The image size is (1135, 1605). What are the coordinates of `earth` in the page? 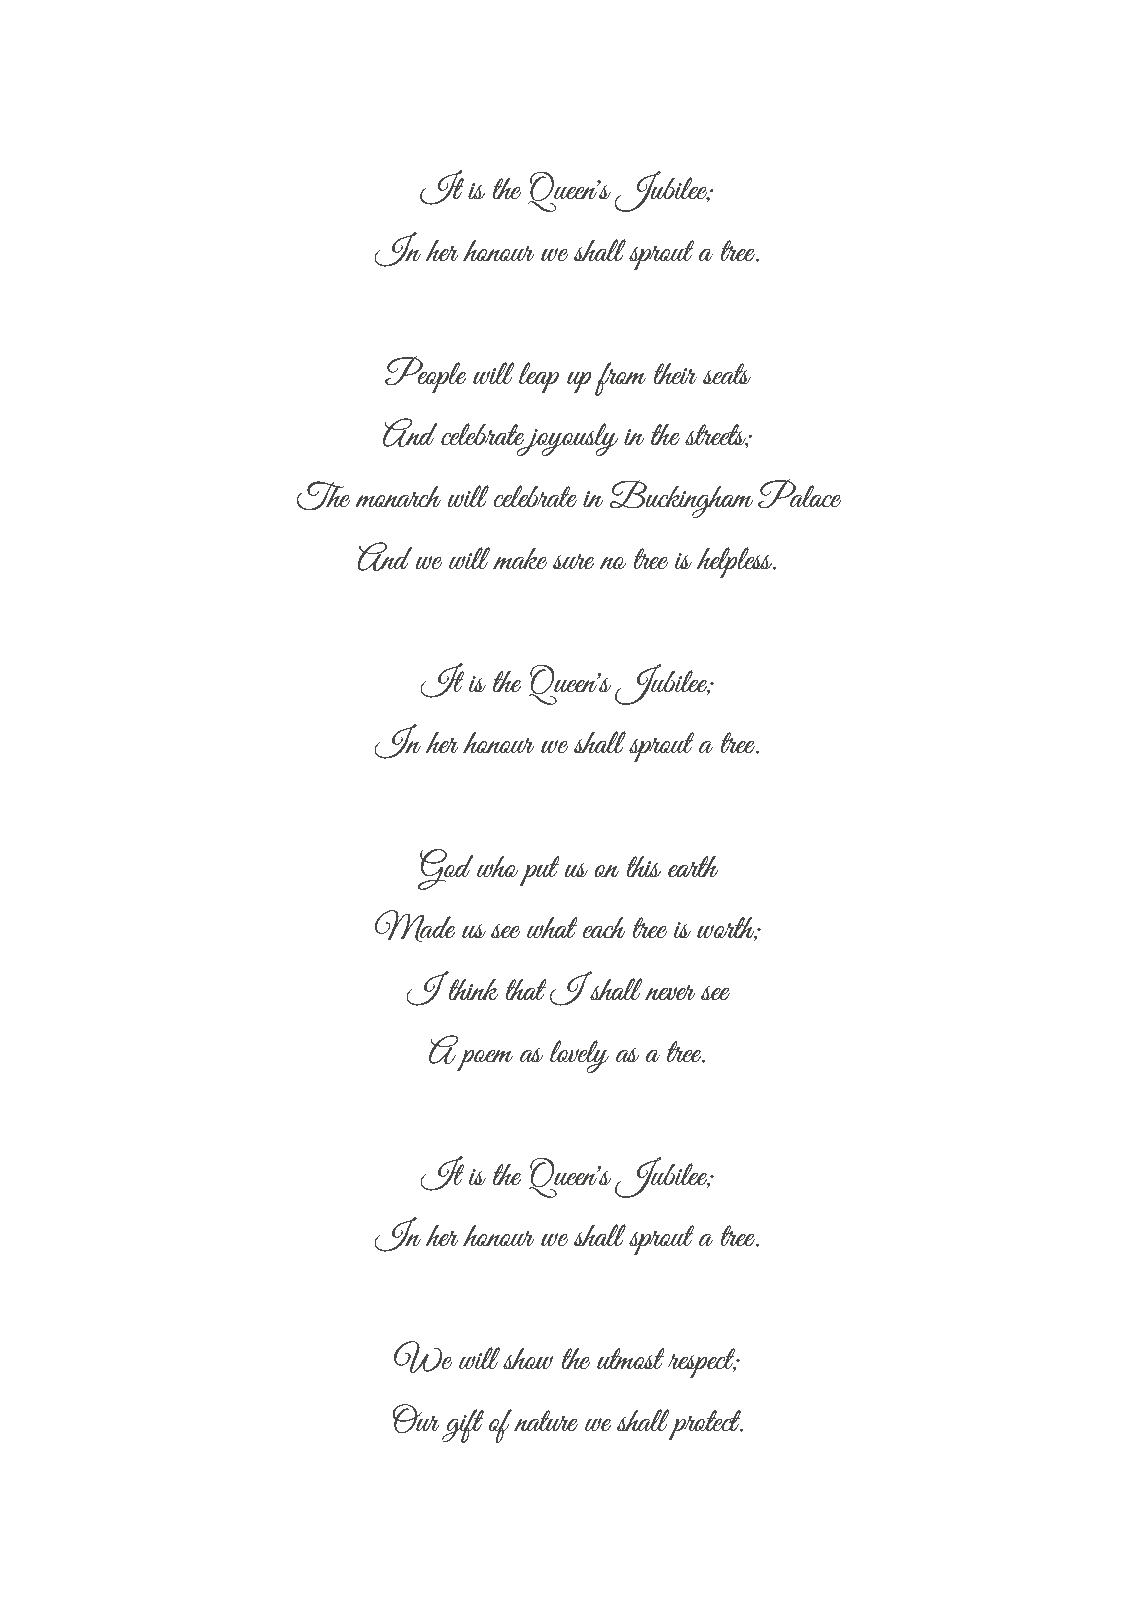 It's located at (693, 866).
